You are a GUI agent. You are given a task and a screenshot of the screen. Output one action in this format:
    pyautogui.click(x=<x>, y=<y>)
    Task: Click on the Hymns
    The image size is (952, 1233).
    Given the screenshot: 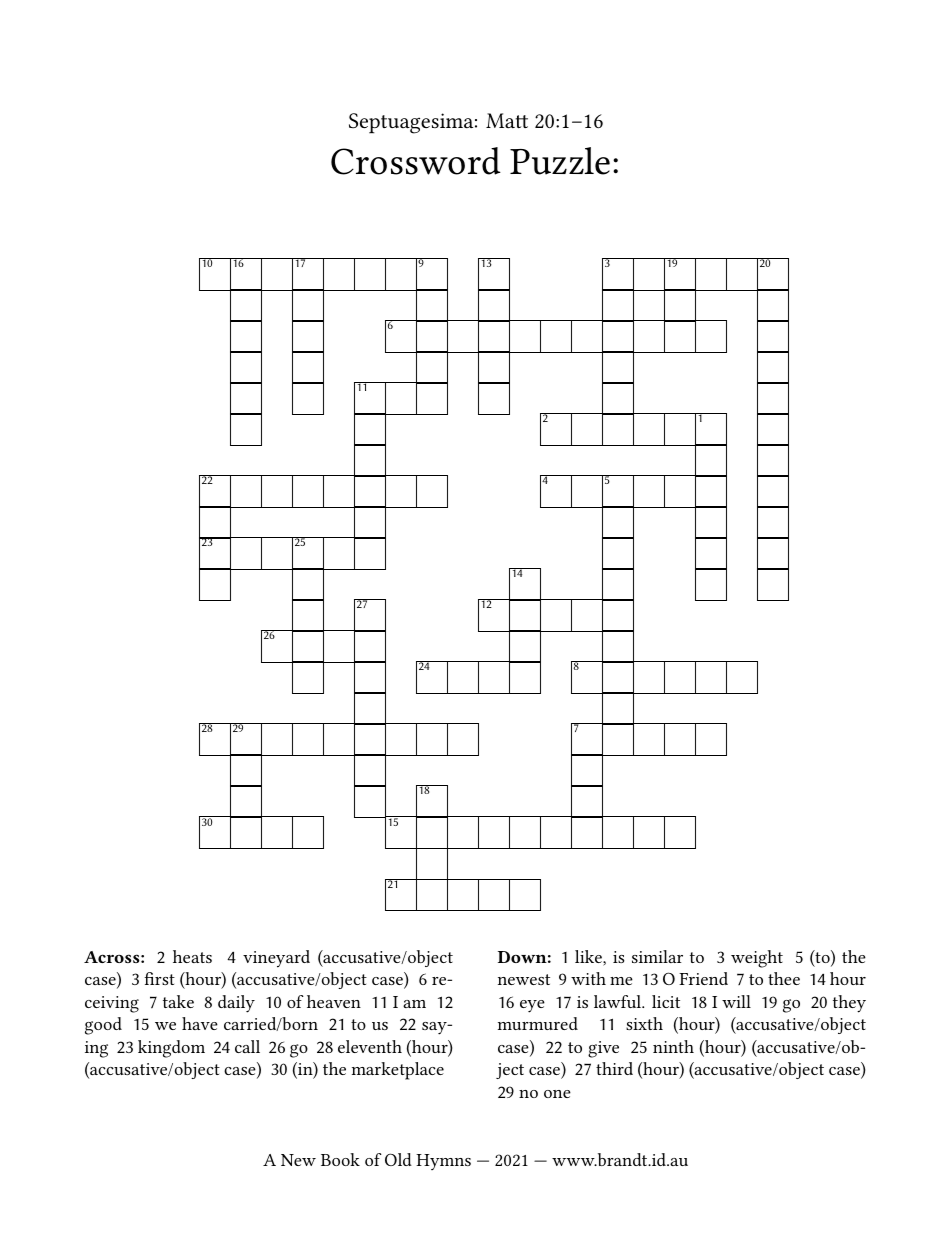 What is the action you would take?
    pyautogui.click(x=443, y=1162)
